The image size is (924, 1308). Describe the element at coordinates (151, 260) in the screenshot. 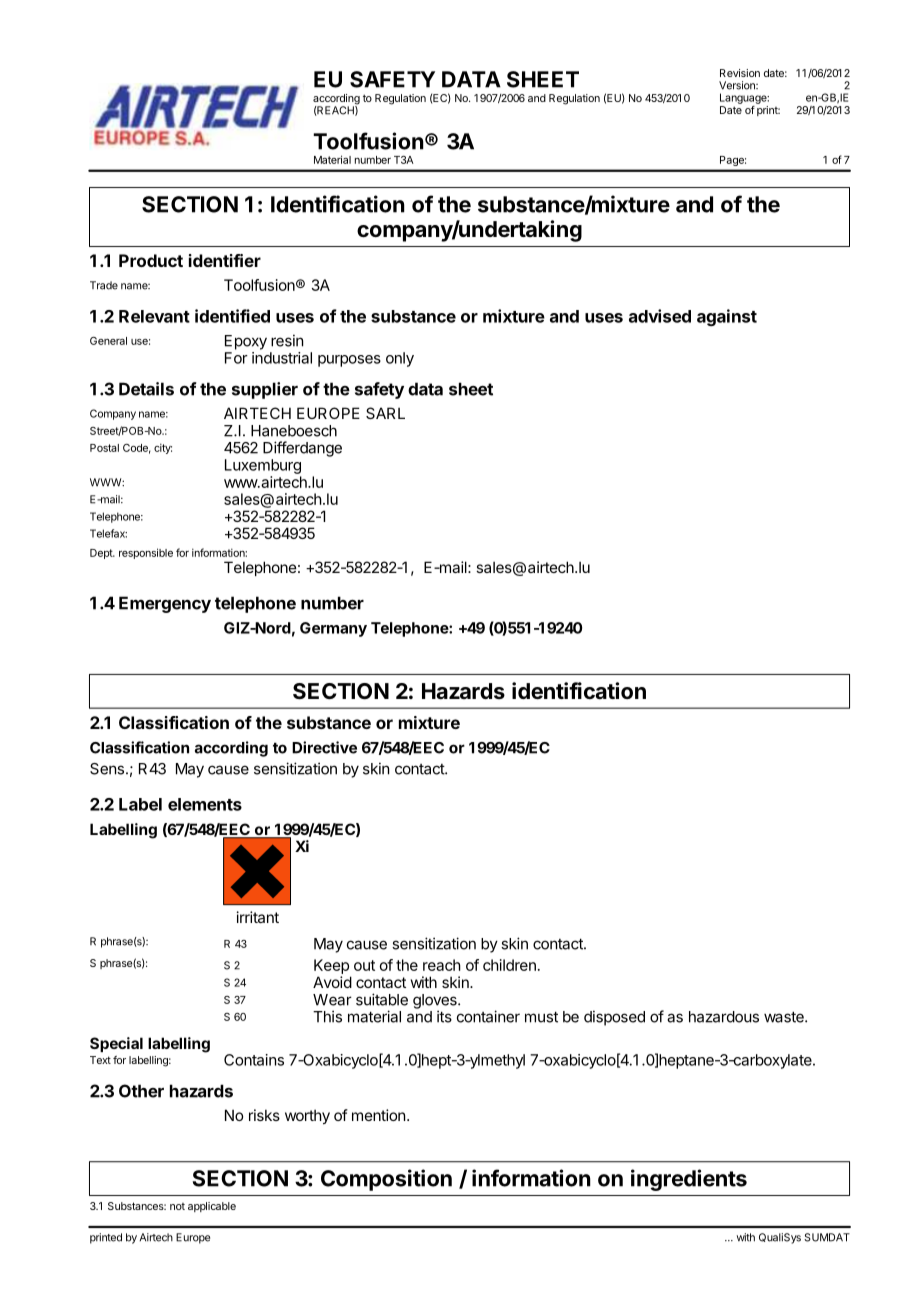

I see `Product` at that location.
